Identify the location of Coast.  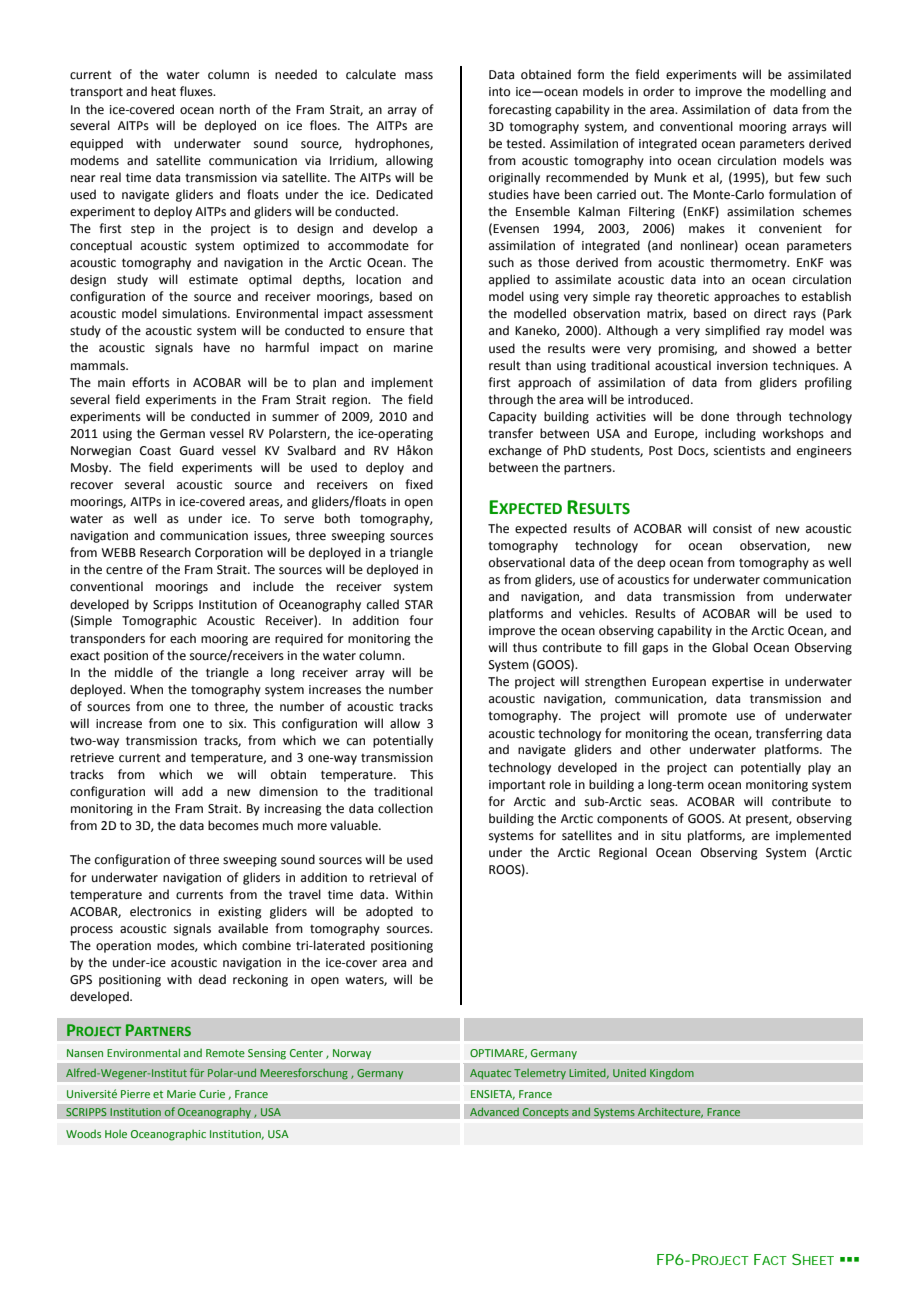
(155, 451).
